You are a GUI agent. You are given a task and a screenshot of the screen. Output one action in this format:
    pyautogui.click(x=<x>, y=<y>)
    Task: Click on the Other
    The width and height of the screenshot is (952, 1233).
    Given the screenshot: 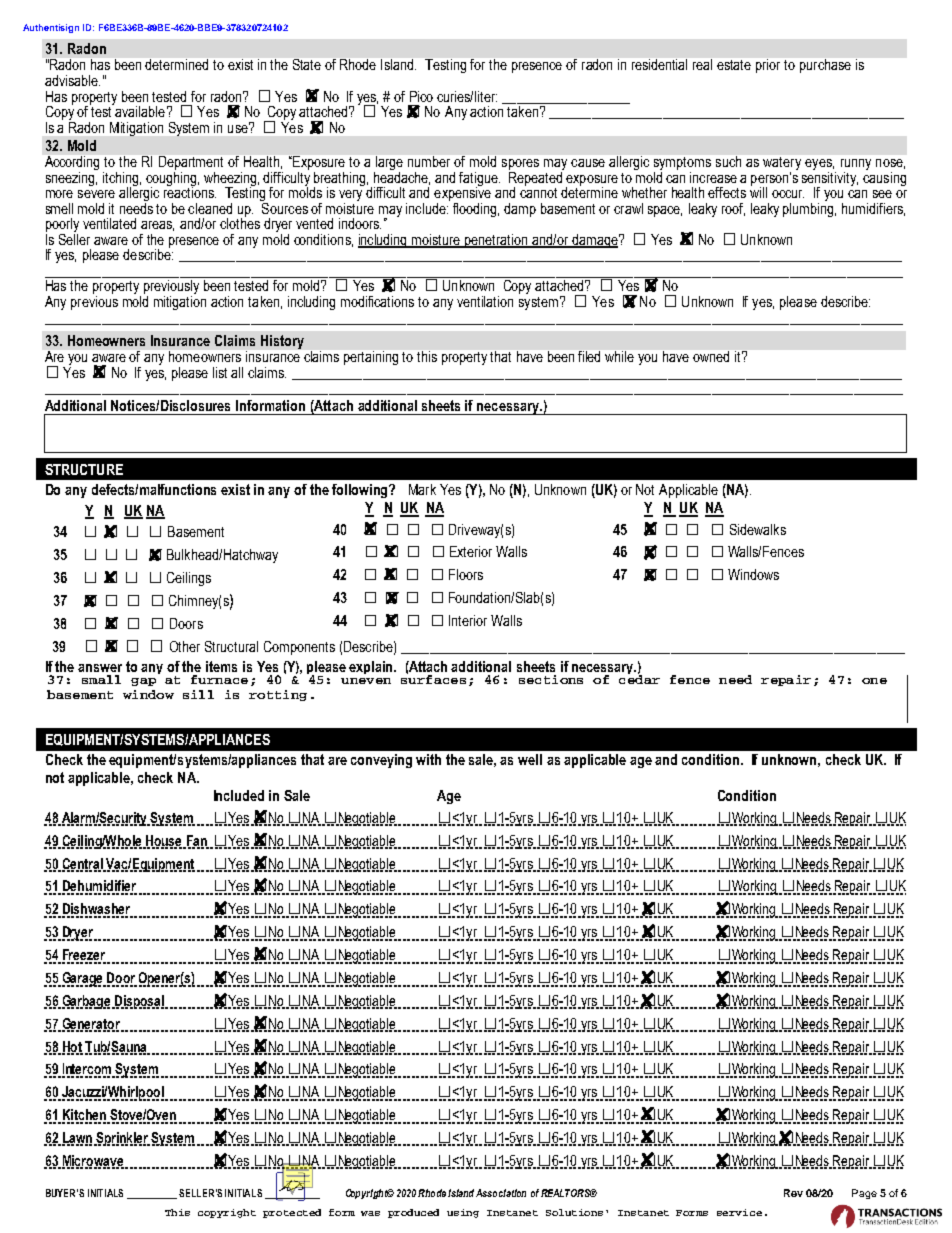 What is the action you would take?
    pyautogui.click(x=185, y=646)
